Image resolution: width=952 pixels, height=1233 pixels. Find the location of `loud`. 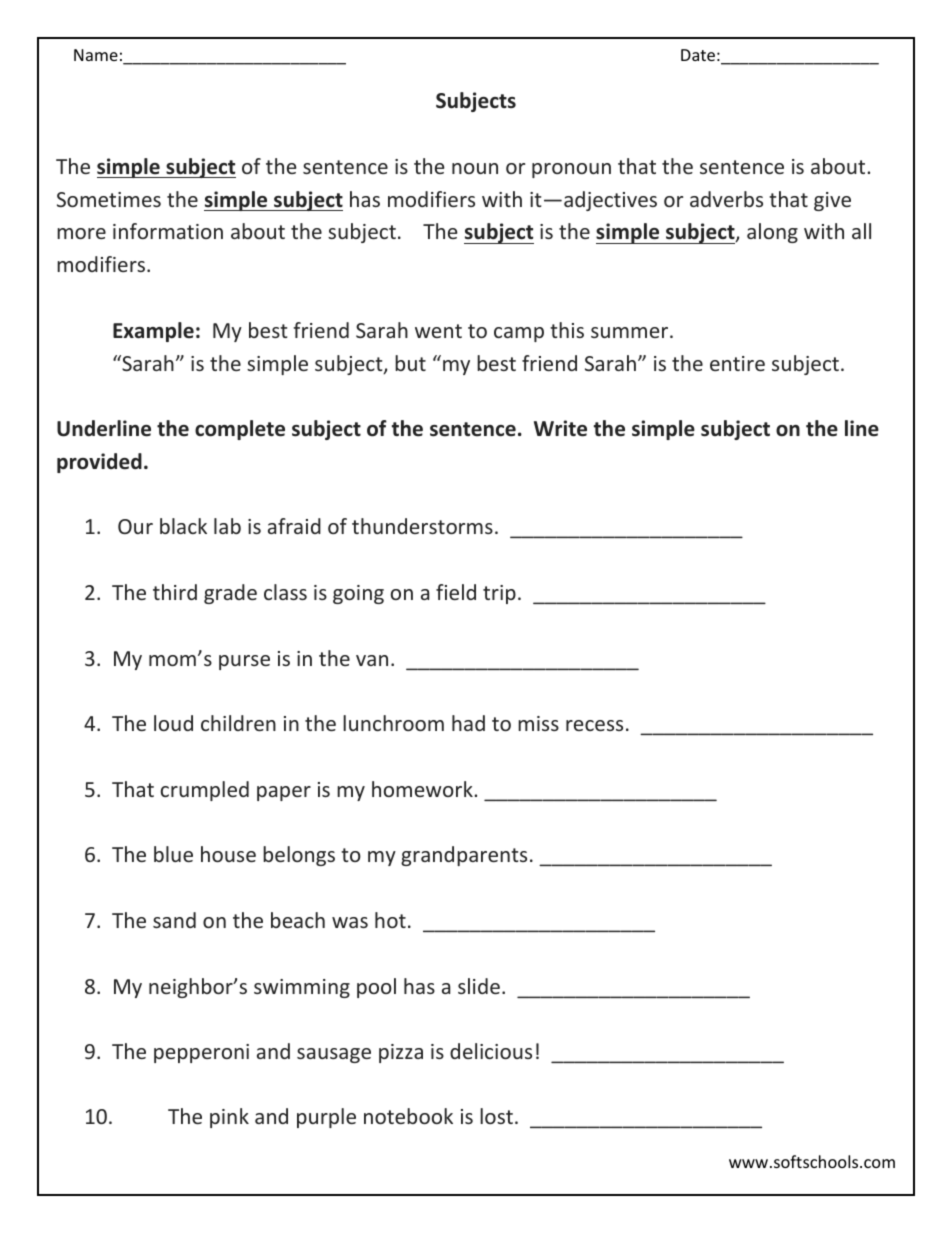

loud is located at coordinates (173, 723).
